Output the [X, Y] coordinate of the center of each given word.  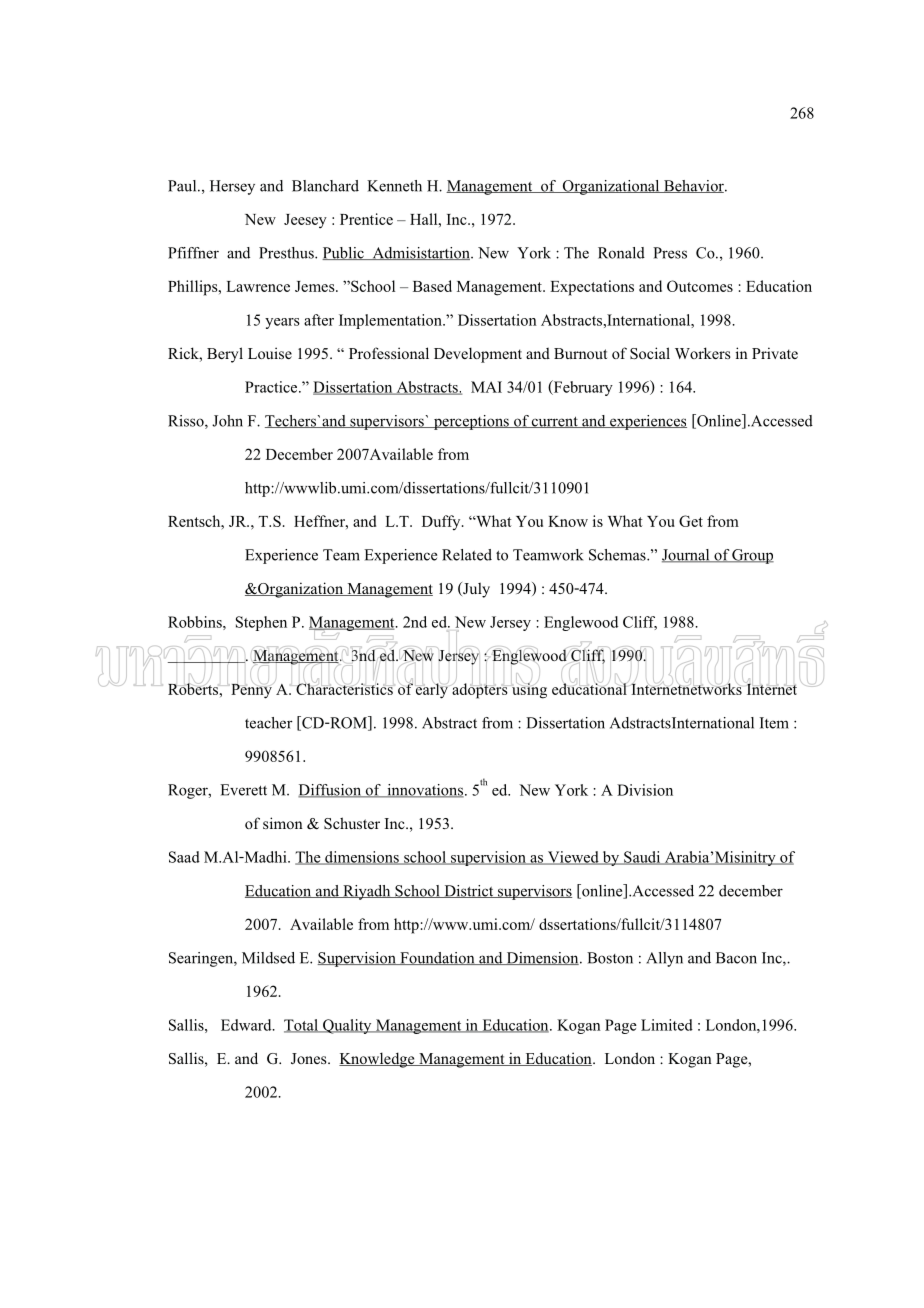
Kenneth [394, 186]
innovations [424, 791]
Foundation [437, 958]
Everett [243, 790]
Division [645, 790]
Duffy [442, 522]
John [227, 421]
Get [691, 521]
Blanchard [325, 186]
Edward [247, 1025]
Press [670, 253]
